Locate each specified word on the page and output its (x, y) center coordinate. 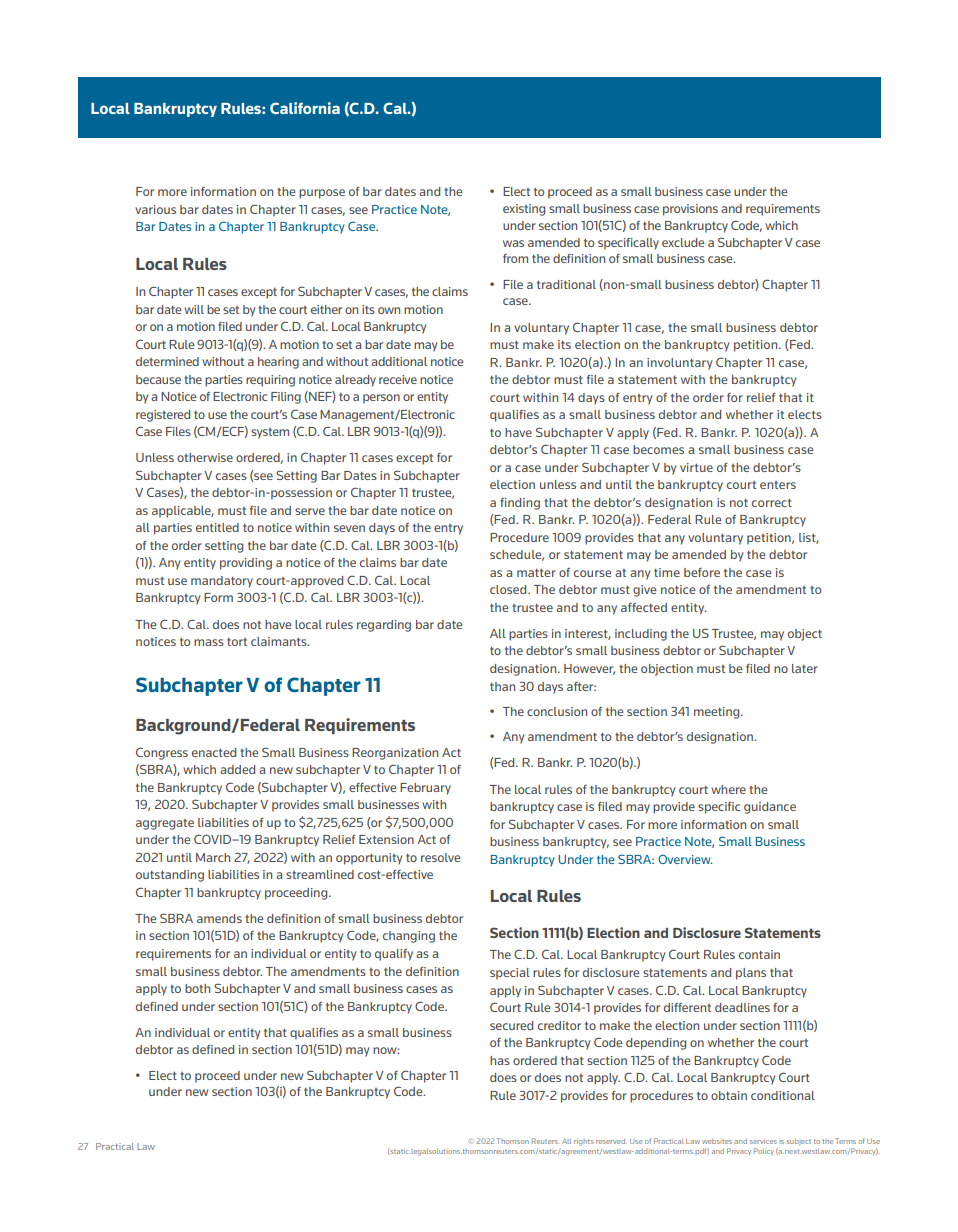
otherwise (205, 457)
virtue (696, 467)
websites (717, 1141)
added (237, 769)
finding (520, 504)
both (197, 988)
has (500, 1060)
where (728, 789)
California (305, 108)
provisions (690, 210)
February (425, 789)
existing (524, 210)
